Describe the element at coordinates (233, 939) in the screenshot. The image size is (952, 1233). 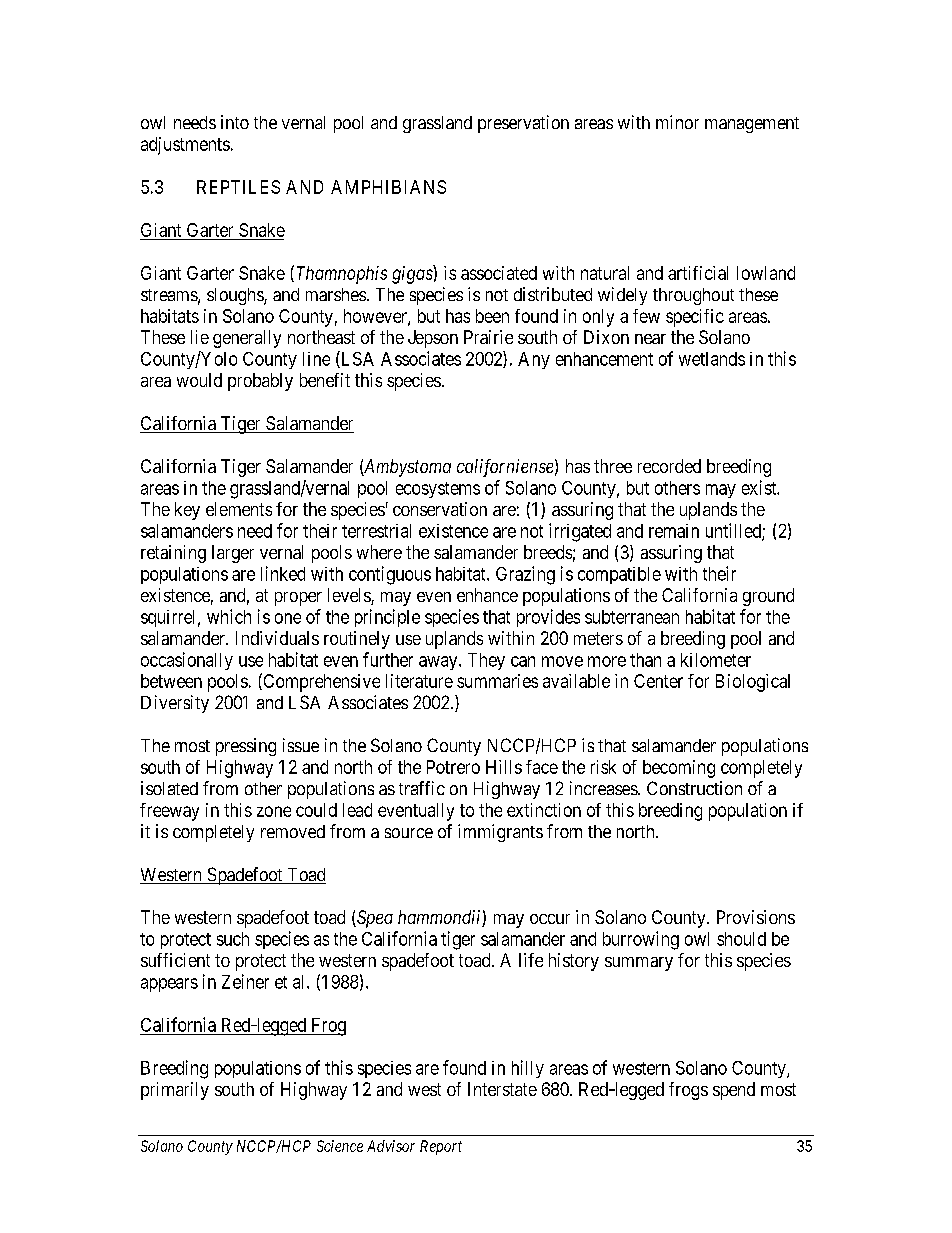
I see `such` at that location.
